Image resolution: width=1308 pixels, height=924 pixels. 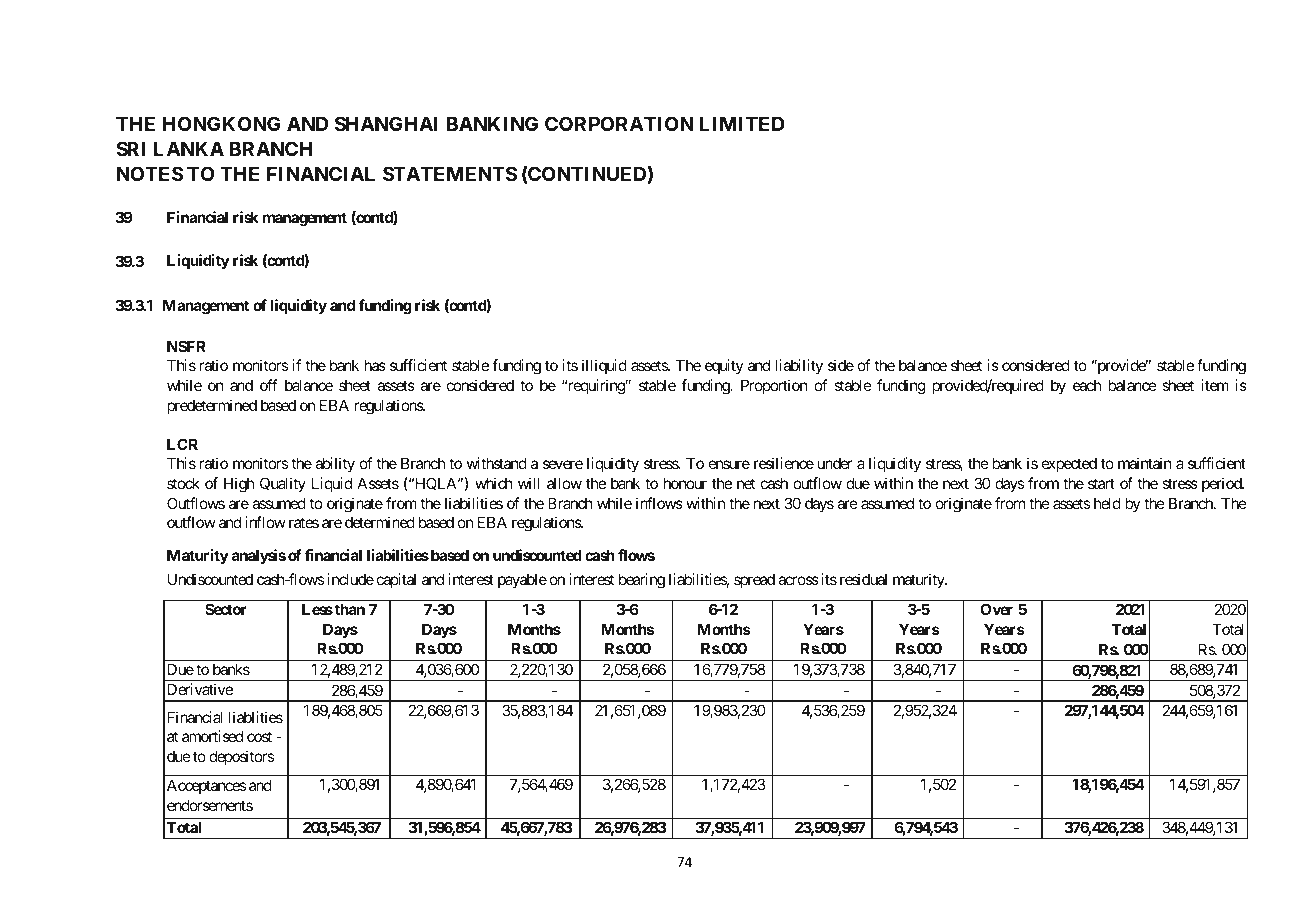 I want to click on LANKA, so click(x=189, y=148).
